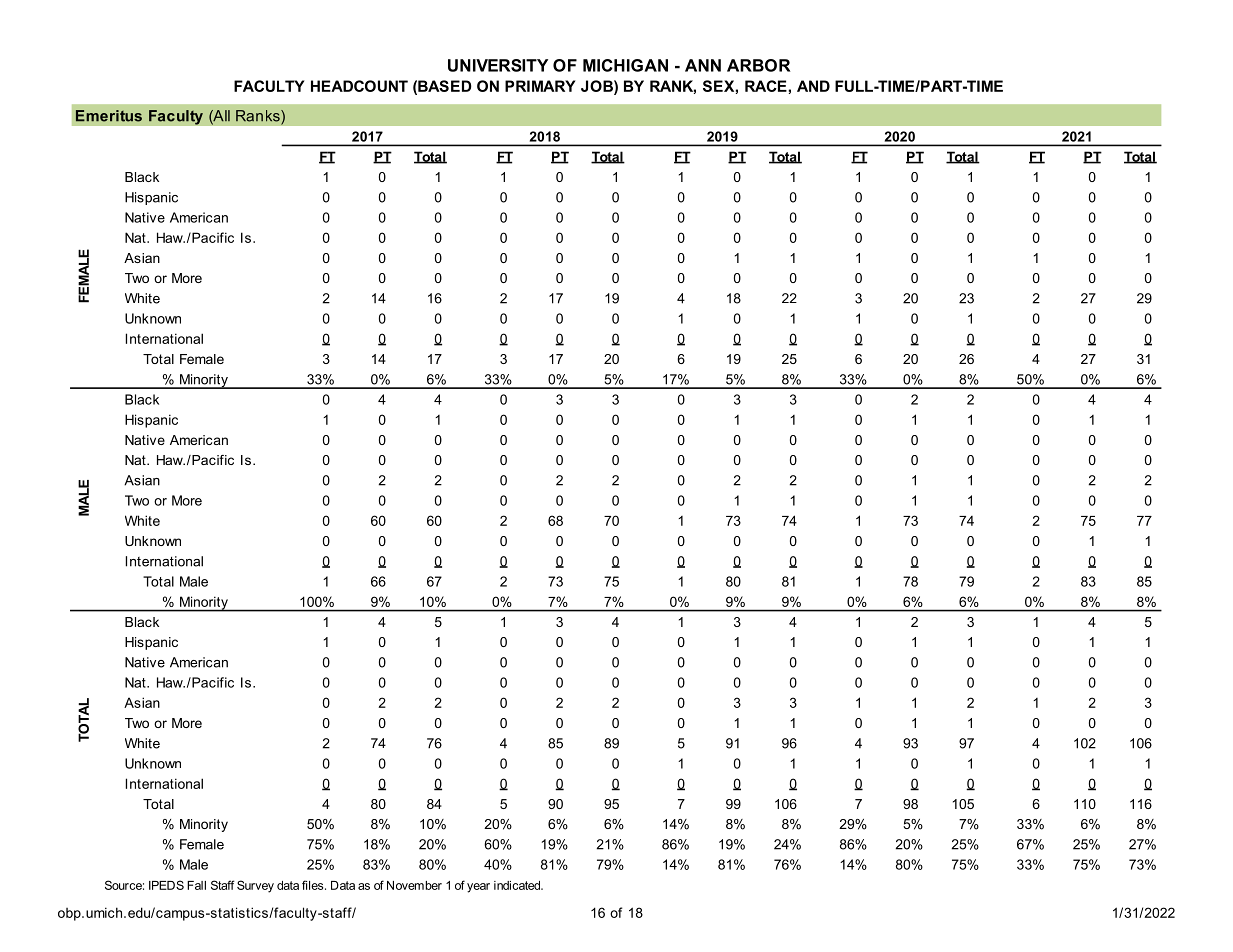 The height and width of the document is (952, 1233). What do you see at coordinates (196, 885) in the document?
I see `Fall` at bounding box center [196, 885].
